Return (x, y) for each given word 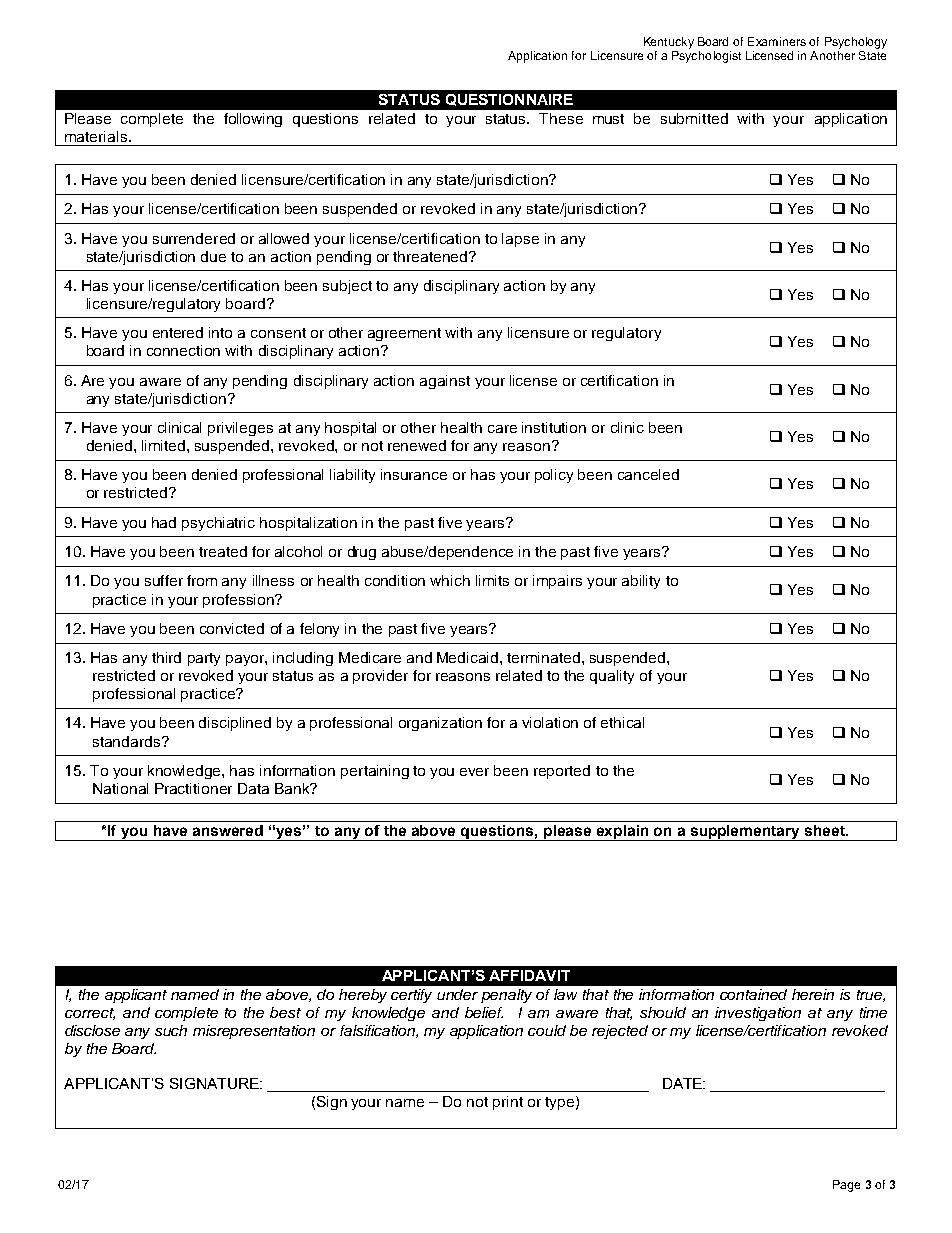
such (171, 1030)
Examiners (777, 41)
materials (97, 136)
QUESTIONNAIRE (509, 100)
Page (846, 1186)
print (508, 1103)
